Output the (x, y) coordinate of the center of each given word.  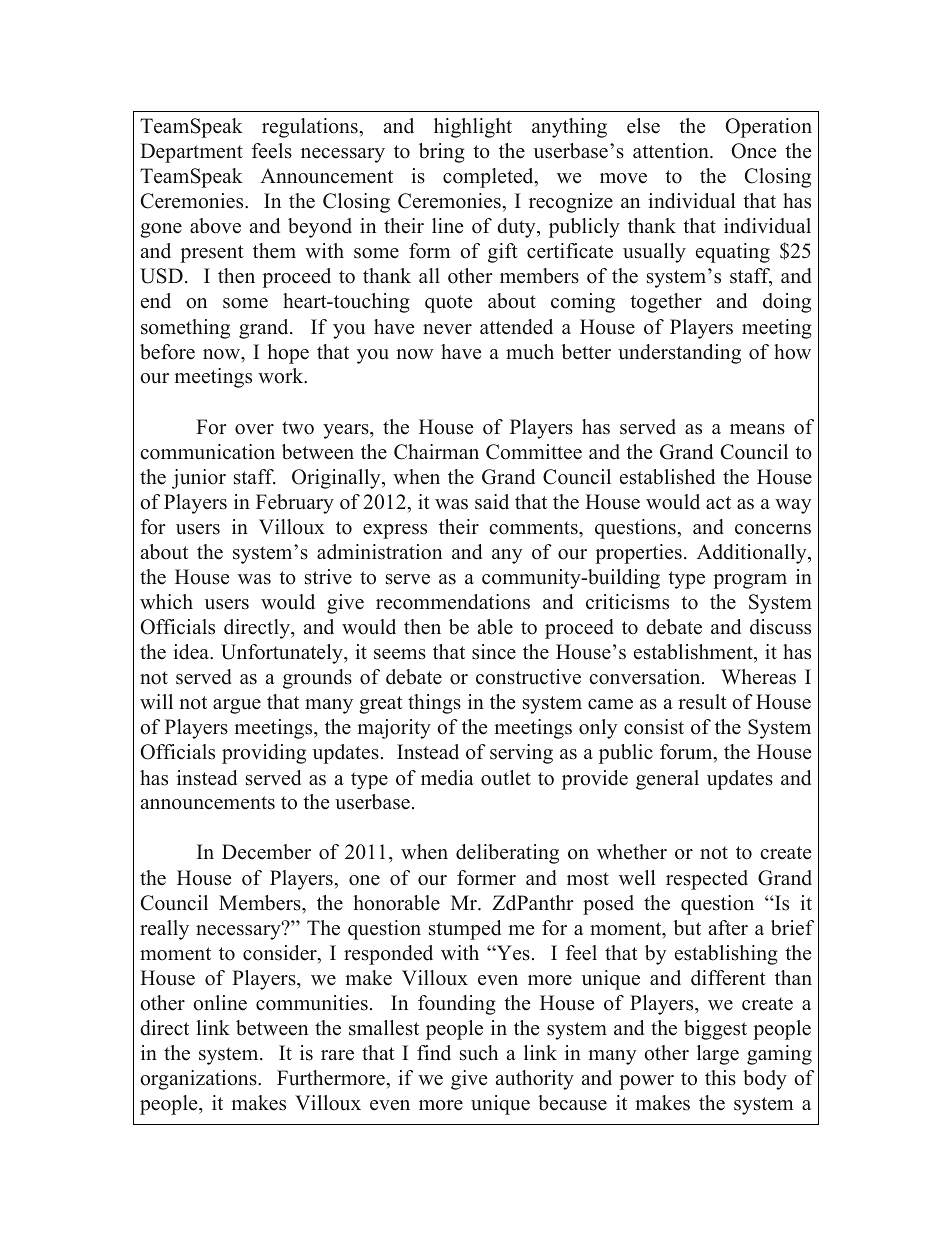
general (667, 780)
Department (191, 153)
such (479, 1053)
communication (207, 452)
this (720, 1078)
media (447, 778)
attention (672, 151)
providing (264, 754)
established (667, 477)
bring (442, 153)
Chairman (436, 452)
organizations (199, 1080)
